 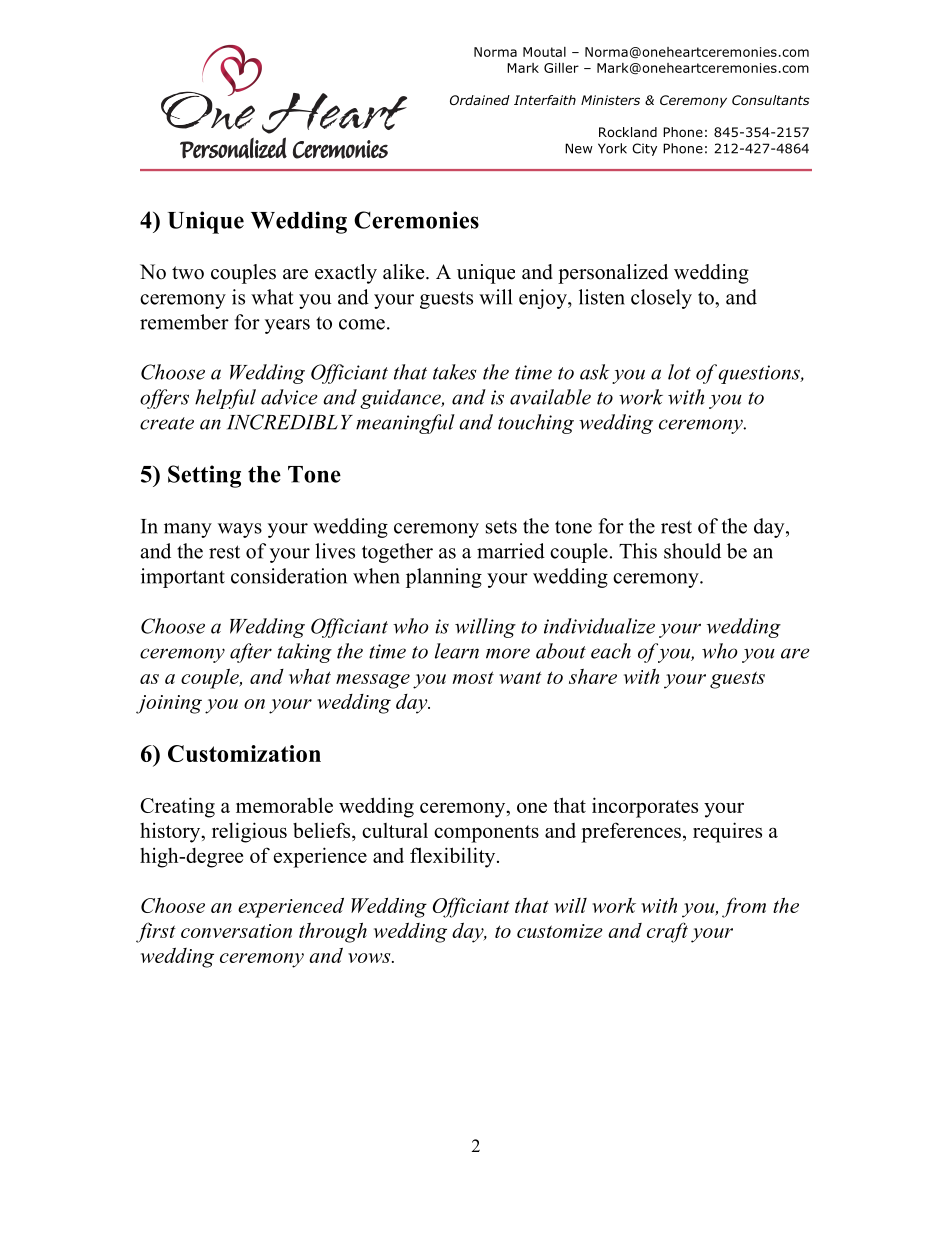 I want to click on ways, so click(x=240, y=530).
